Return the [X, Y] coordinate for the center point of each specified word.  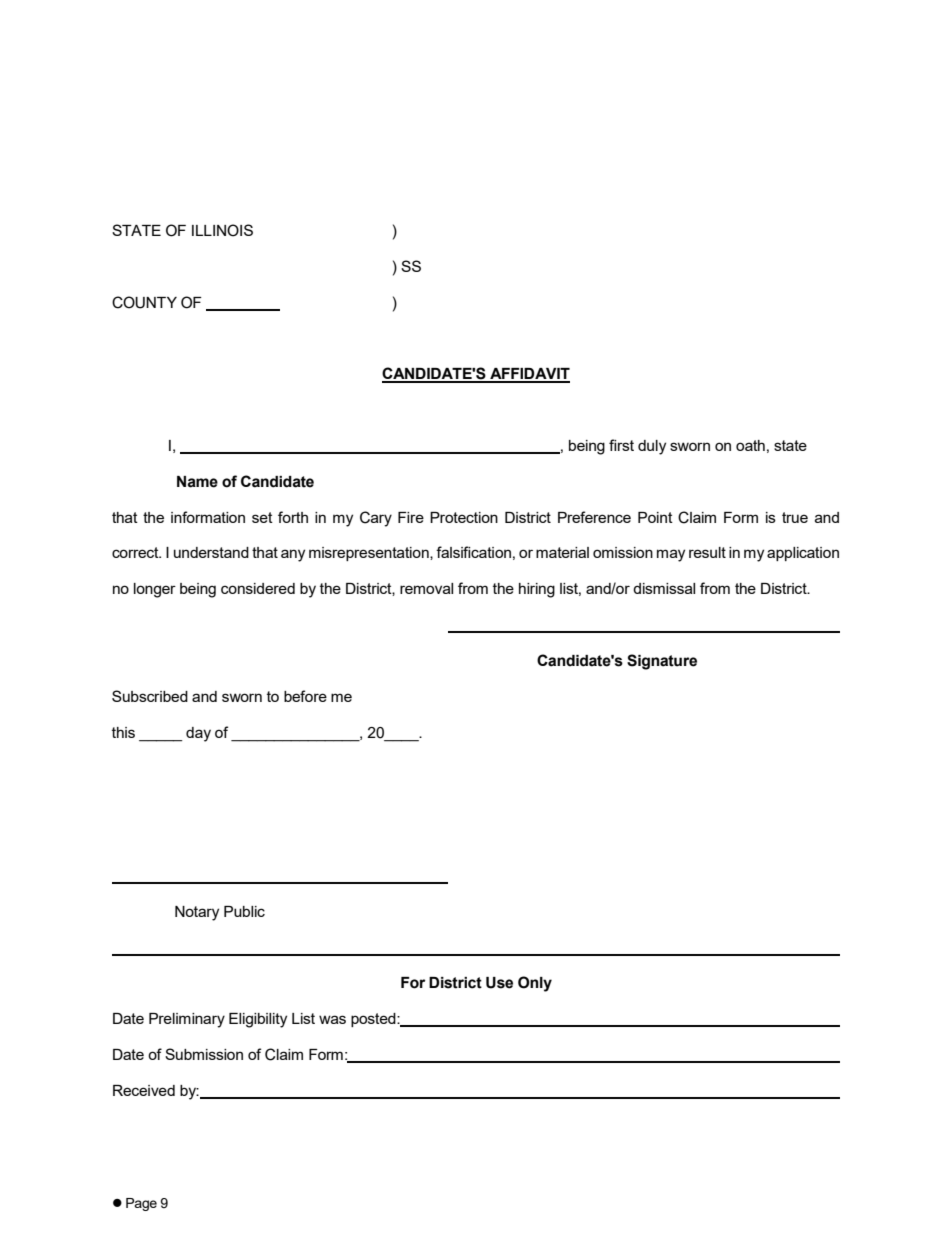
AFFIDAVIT [529, 375]
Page [141, 1204]
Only [535, 984]
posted [374, 1020]
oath [750, 445]
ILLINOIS [222, 230]
